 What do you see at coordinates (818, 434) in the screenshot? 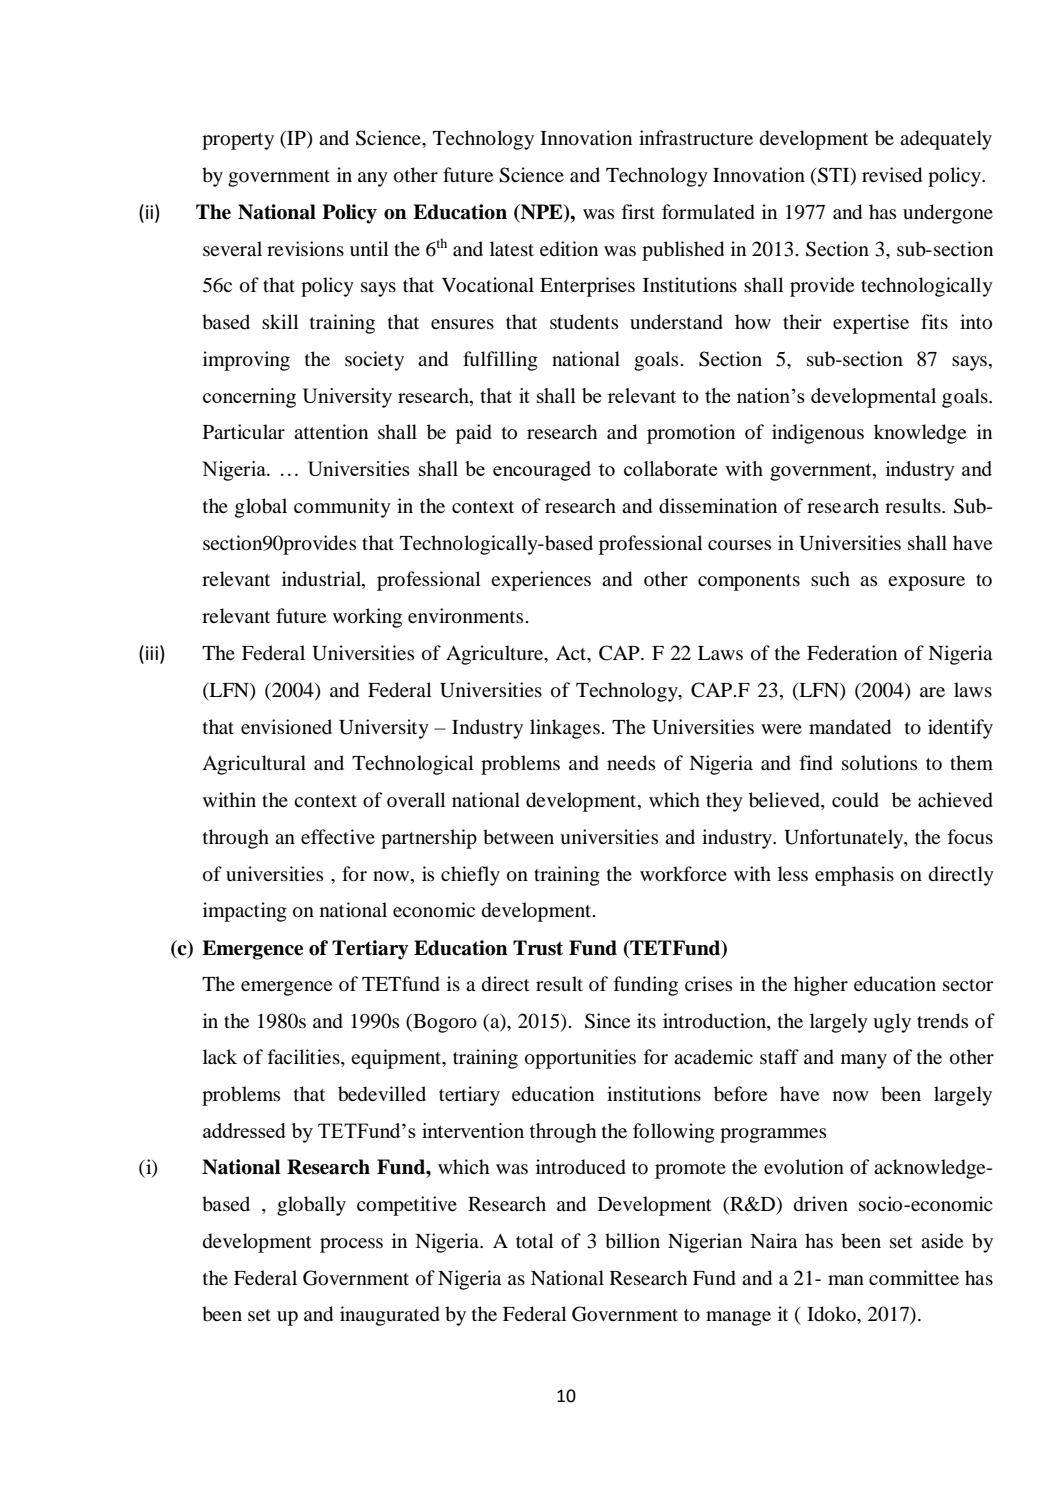
I see `indigenous` at bounding box center [818, 434].
